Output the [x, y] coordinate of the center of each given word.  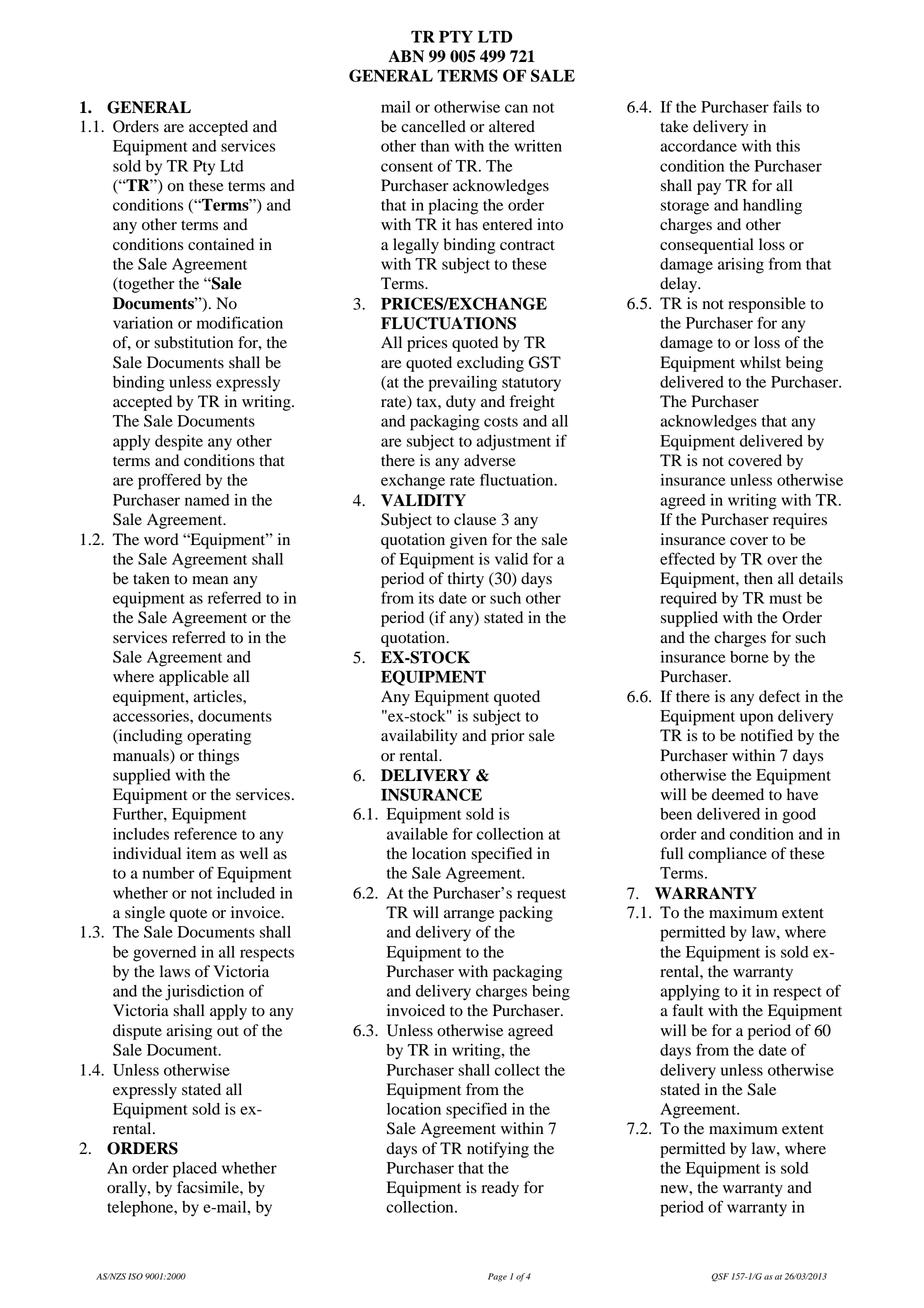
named [207, 500]
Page [497, 1277]
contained [221, 244]
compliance [727, 855]
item [201, 853]
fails [787, 106]
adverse [490, 460]
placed [195, 1170]
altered [512, 126]
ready [500, 1189]
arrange [469, 916]
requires [800, 521]
